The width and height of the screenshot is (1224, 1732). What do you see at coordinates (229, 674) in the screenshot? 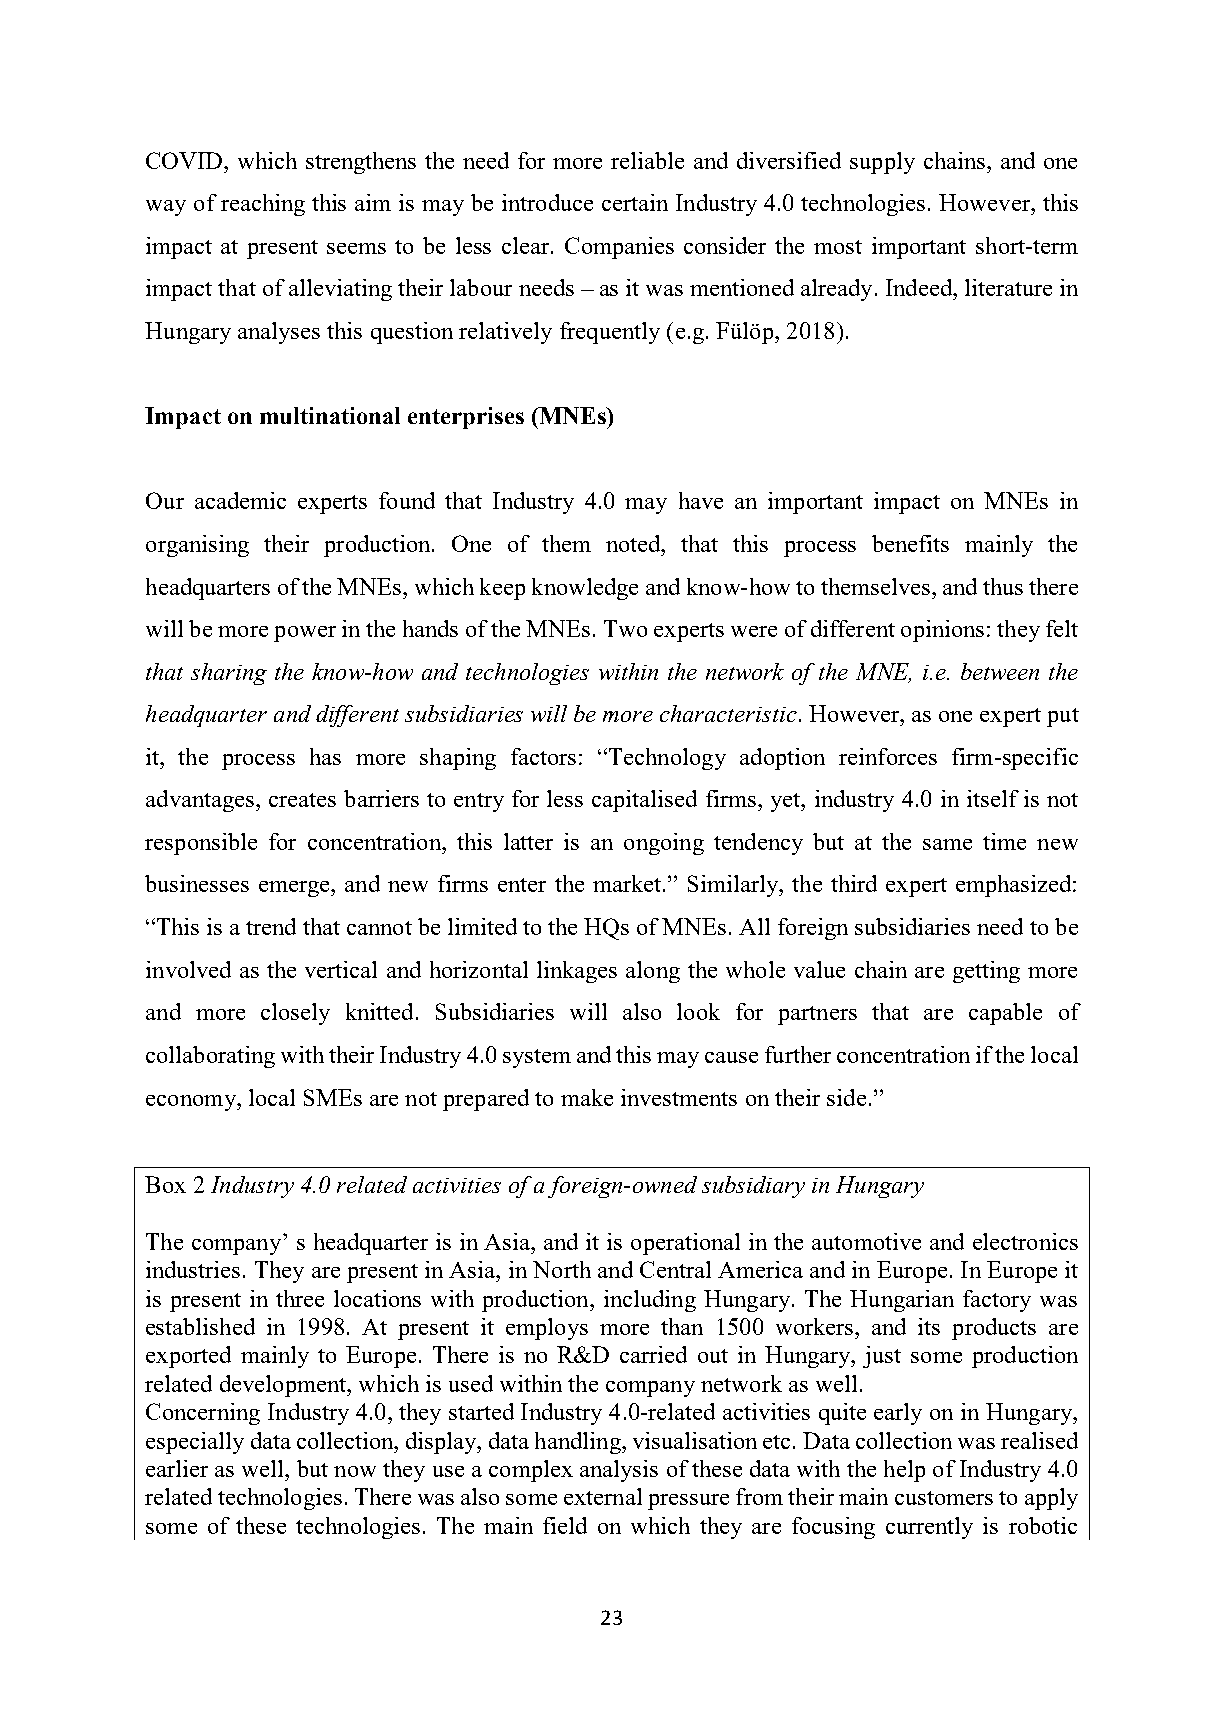
I see `sharing` at bounding box center [229, 674].
